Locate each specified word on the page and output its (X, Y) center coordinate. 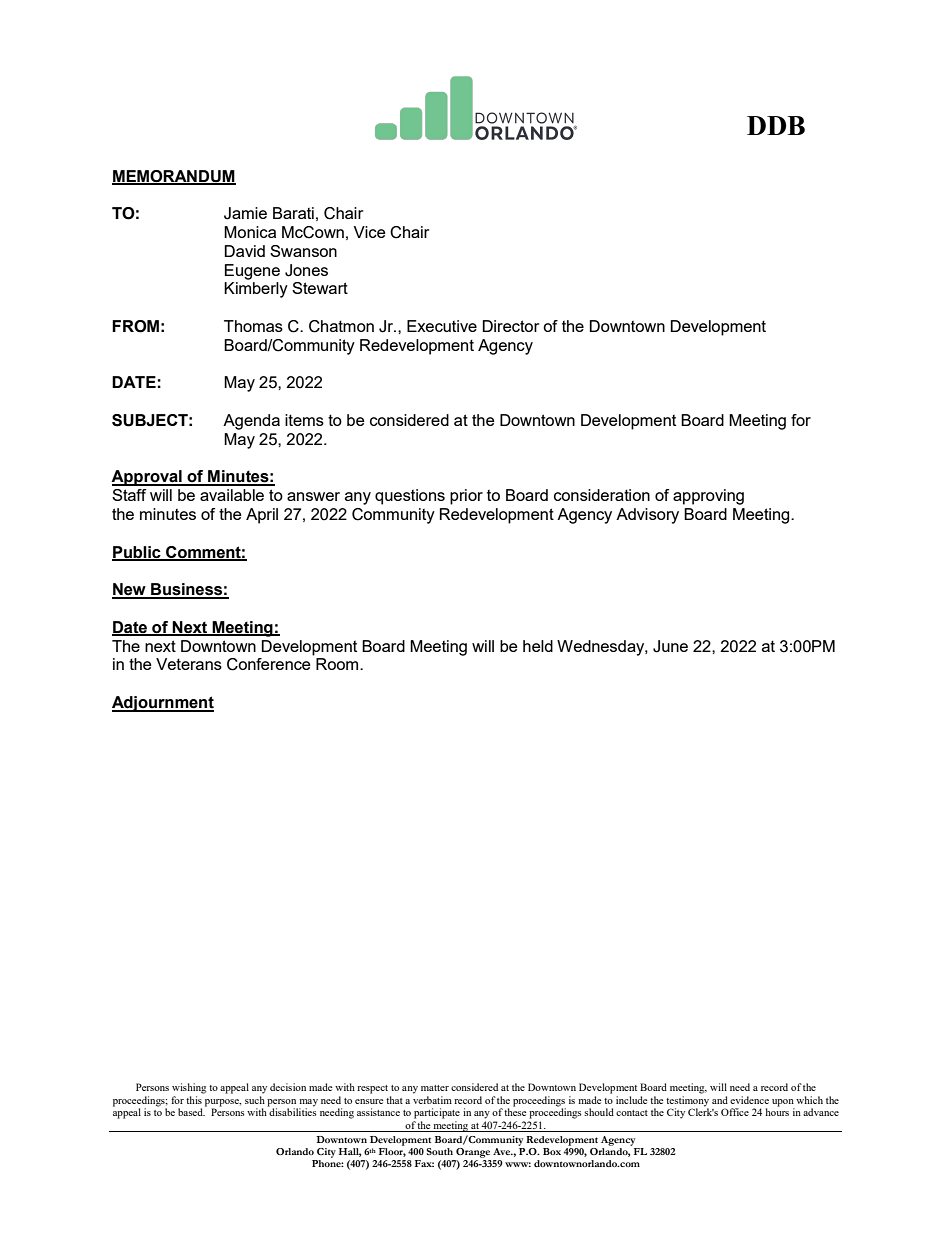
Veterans (189, 664)
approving (708, 497)
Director (510, 326)
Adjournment (163, 704)
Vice (370, 232)
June (670, 646)
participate (437, 1113)
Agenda (251, 422)
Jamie (245, 213)
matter (435, 1088)
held (538, 646)
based (191, 1112)
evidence (749, 1100)
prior (466, 497)
